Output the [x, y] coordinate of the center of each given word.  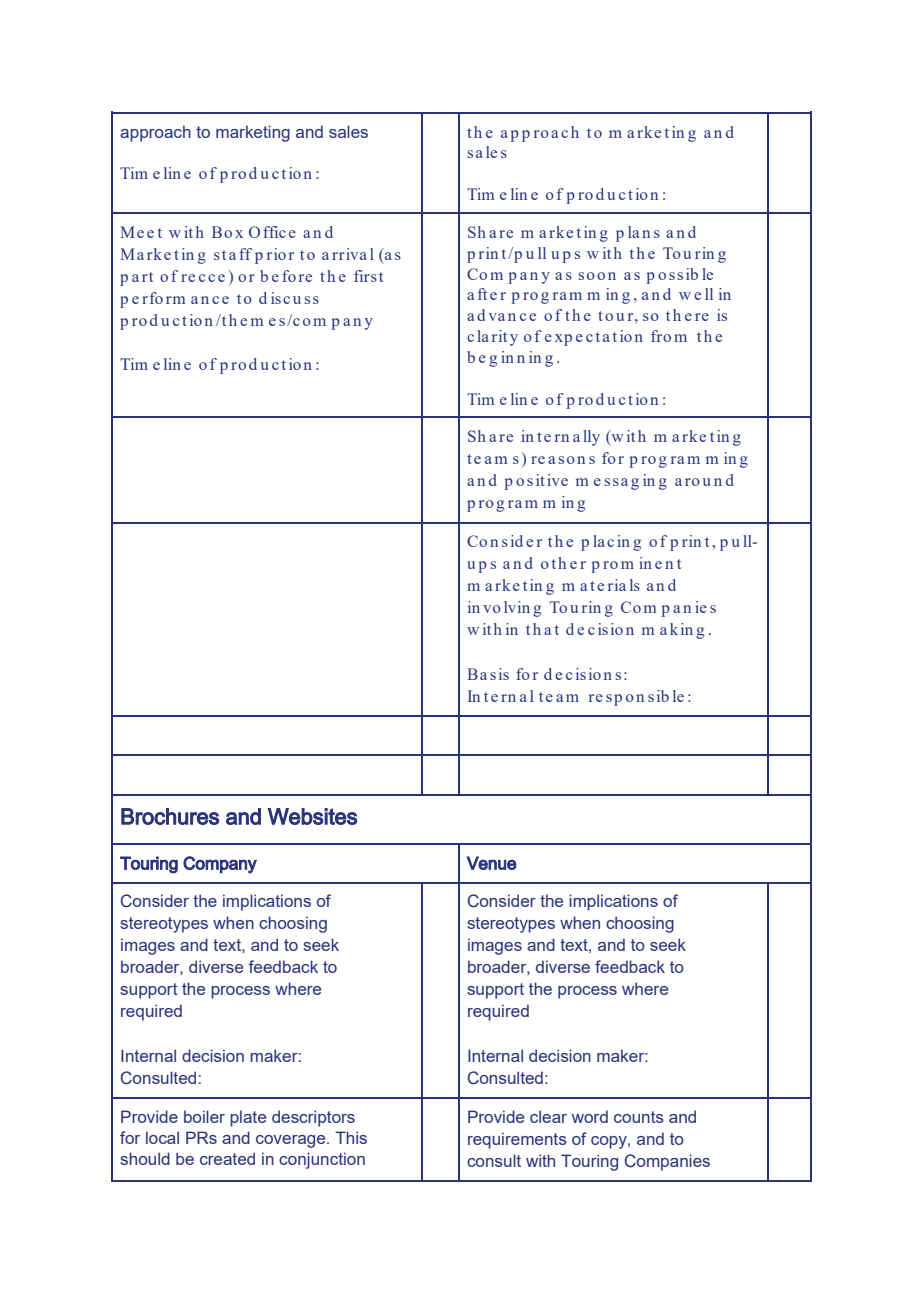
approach [155, 133]
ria [617, 585]
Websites [312, 816]
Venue [492, 863]
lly [591, 438]
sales [348, 131]
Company [220, 865]
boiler [204, 1116]
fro [661, 336]
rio [276, 254]
